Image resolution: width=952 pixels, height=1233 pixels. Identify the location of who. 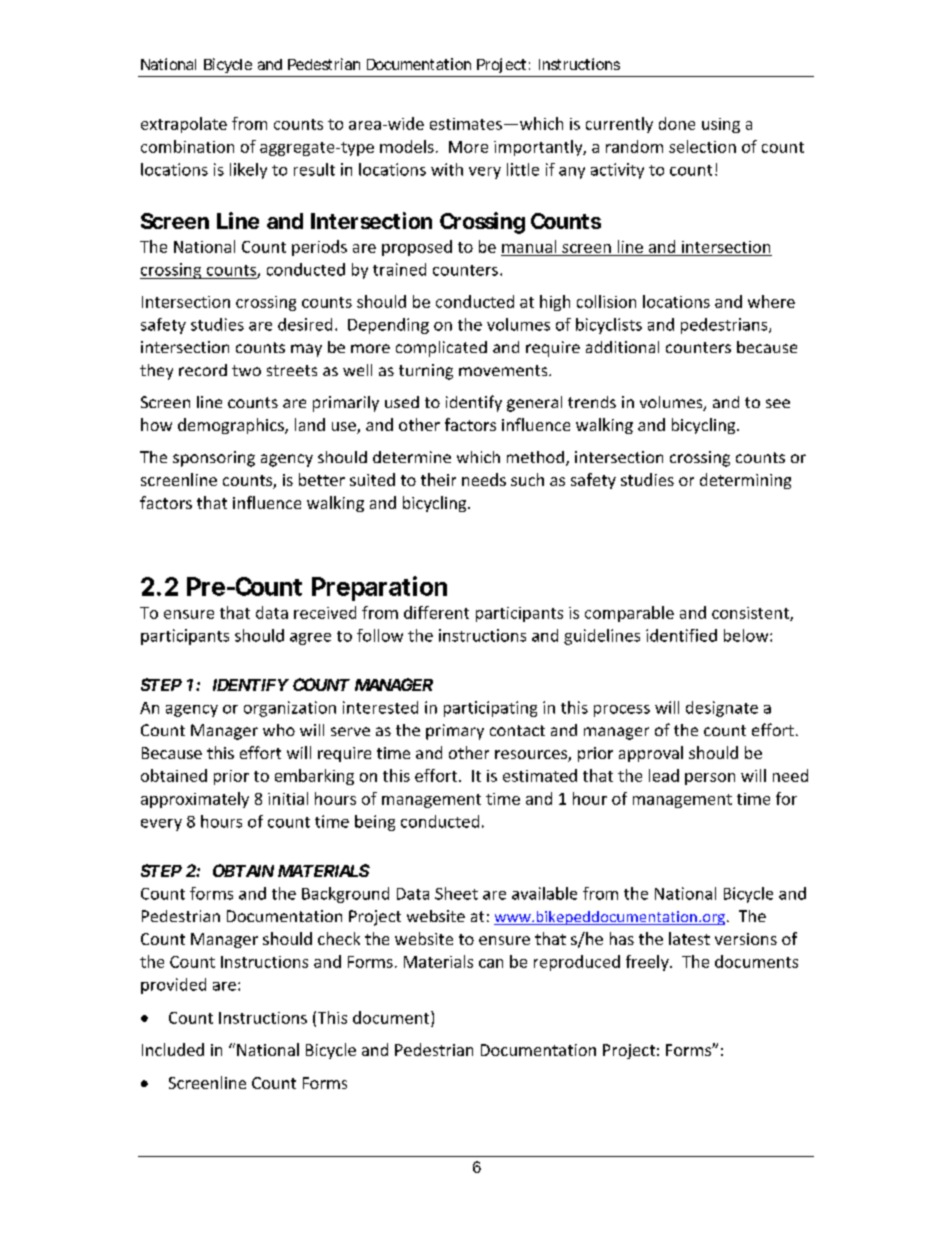
(279, 730).
